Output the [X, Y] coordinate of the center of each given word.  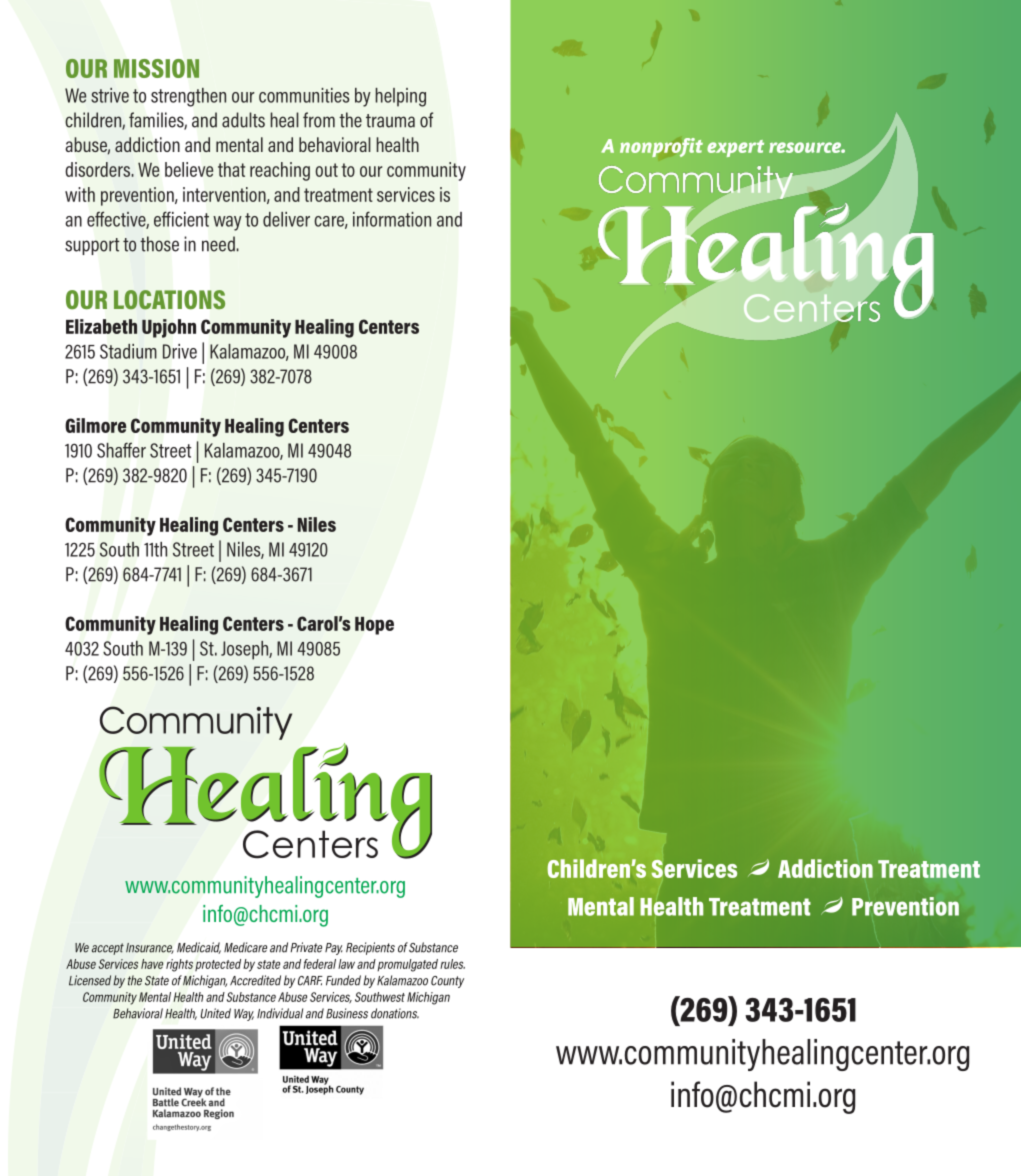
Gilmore [96, 425]
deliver [286, 219]
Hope [374, 625]
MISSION [156, 68]
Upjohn [169, 328]
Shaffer [121, 450]
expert [735, 148]
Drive [180, 351]
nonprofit [661, 147]
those [159, 244]
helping [401, 97]
